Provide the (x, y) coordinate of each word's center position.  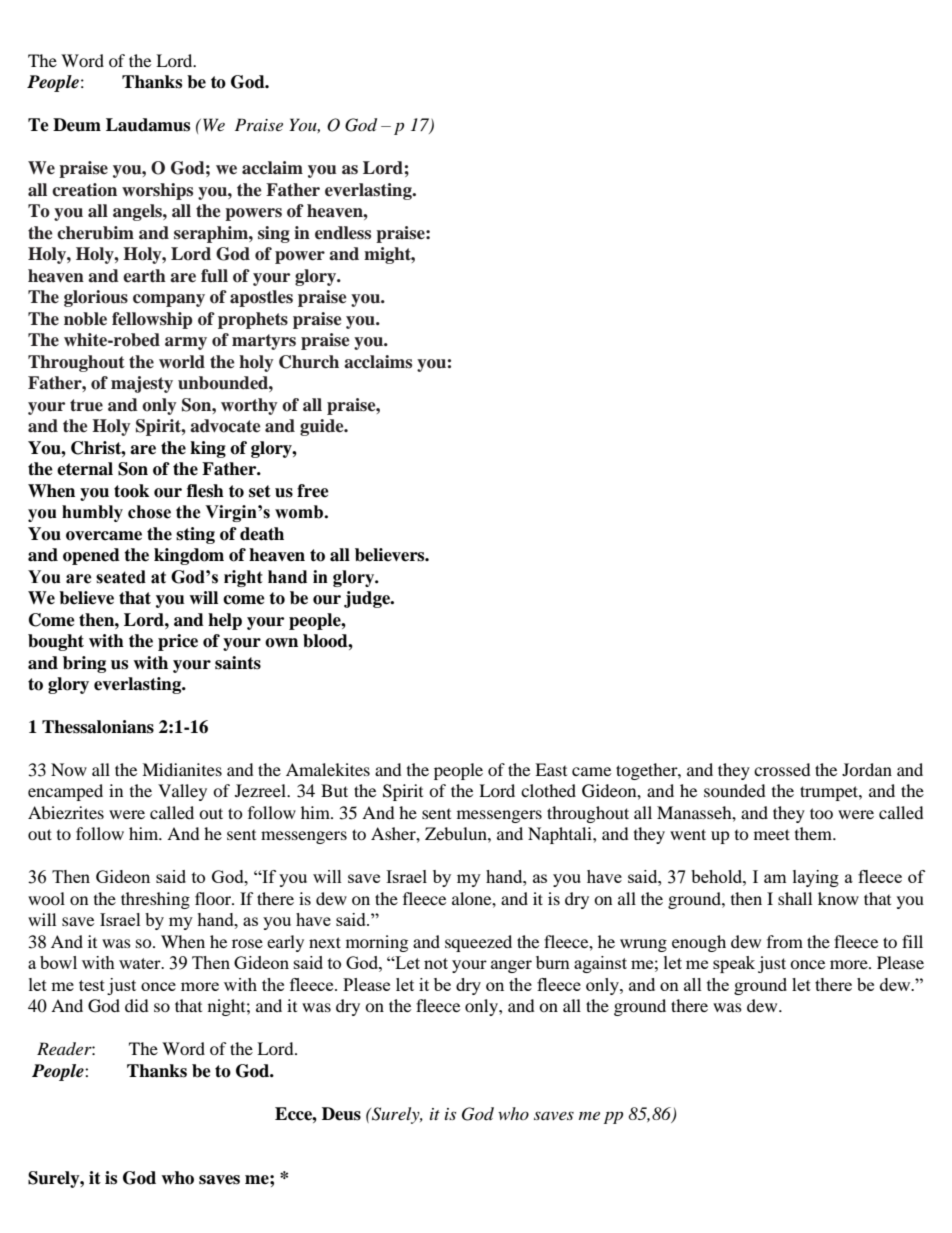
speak (734, 964)
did (137, 1005)
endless (343, 233)
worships (157, 191)
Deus (341, 1114)
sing (274, 234)
